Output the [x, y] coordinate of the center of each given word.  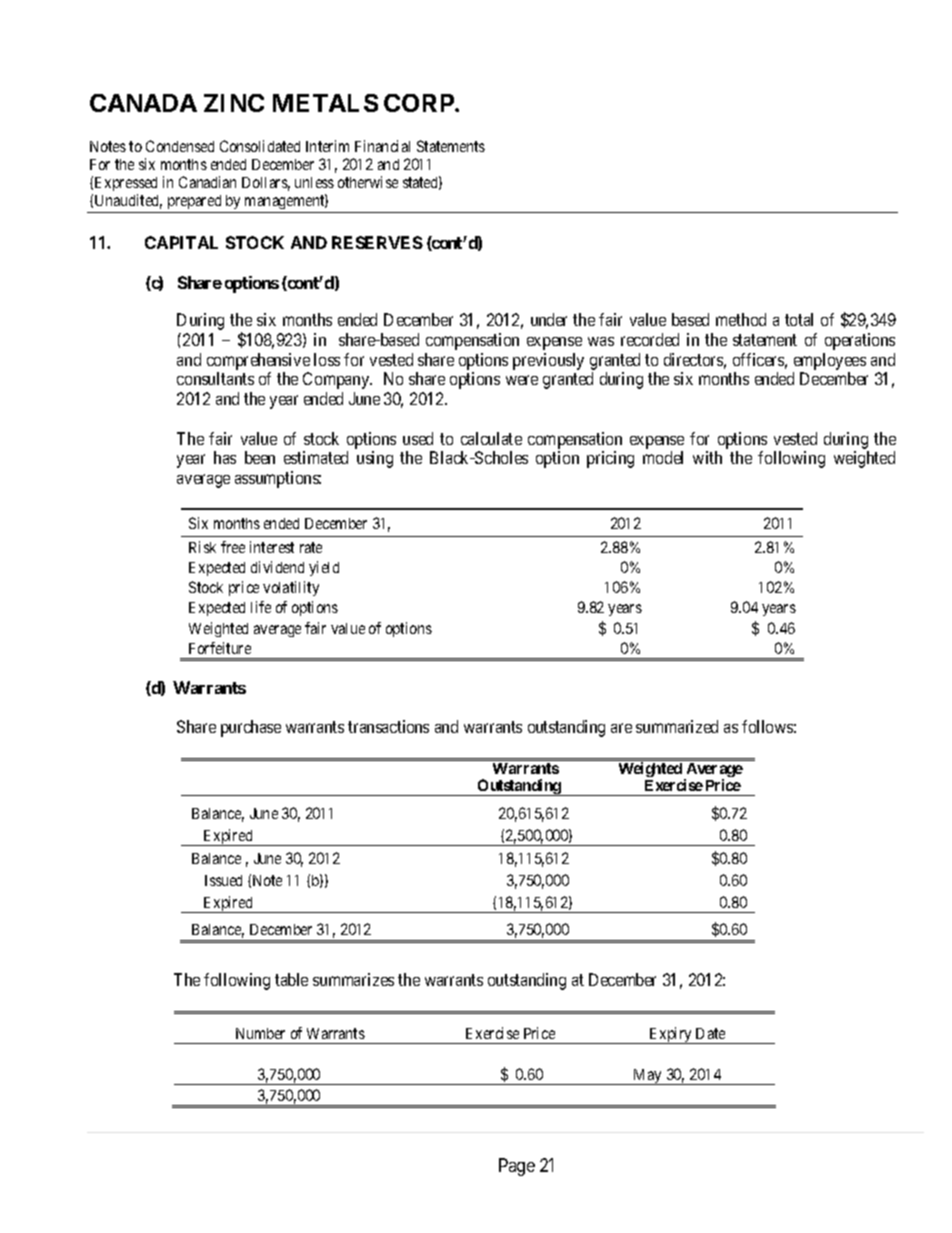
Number [260, 1033]
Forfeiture [220, 648]
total [799, 319]
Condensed [180, 146]
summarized [677, 726]
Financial [382, 146]
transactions [388, 726]
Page [517, 1167]
